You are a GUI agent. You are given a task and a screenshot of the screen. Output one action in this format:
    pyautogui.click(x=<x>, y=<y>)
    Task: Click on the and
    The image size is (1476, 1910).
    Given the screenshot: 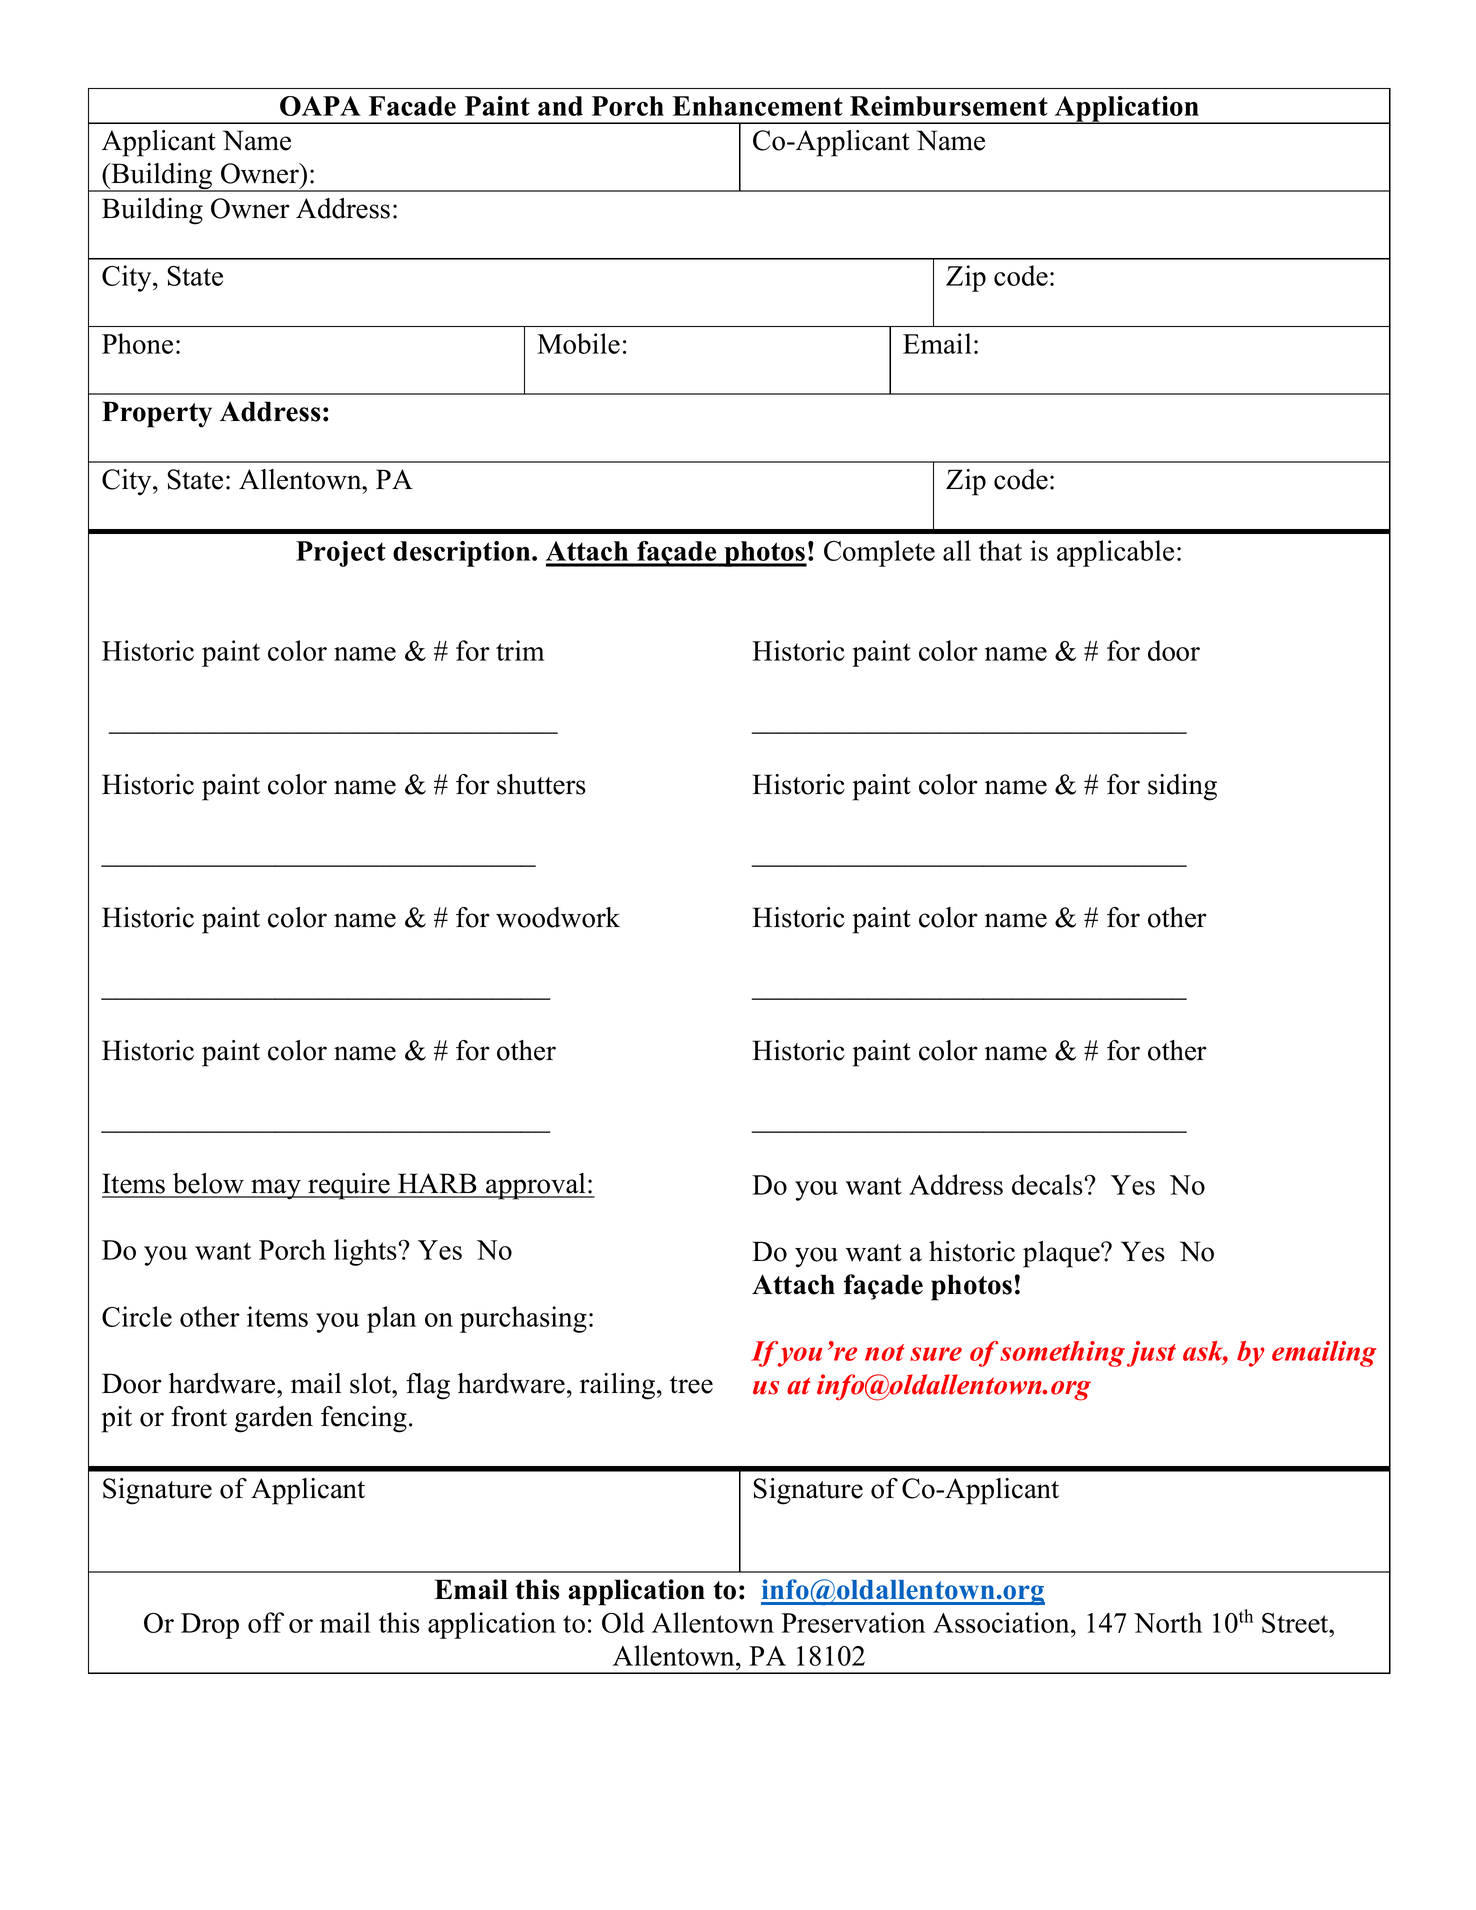 What is the action you would take?
    pyautogui.click(x=560, y=106)
